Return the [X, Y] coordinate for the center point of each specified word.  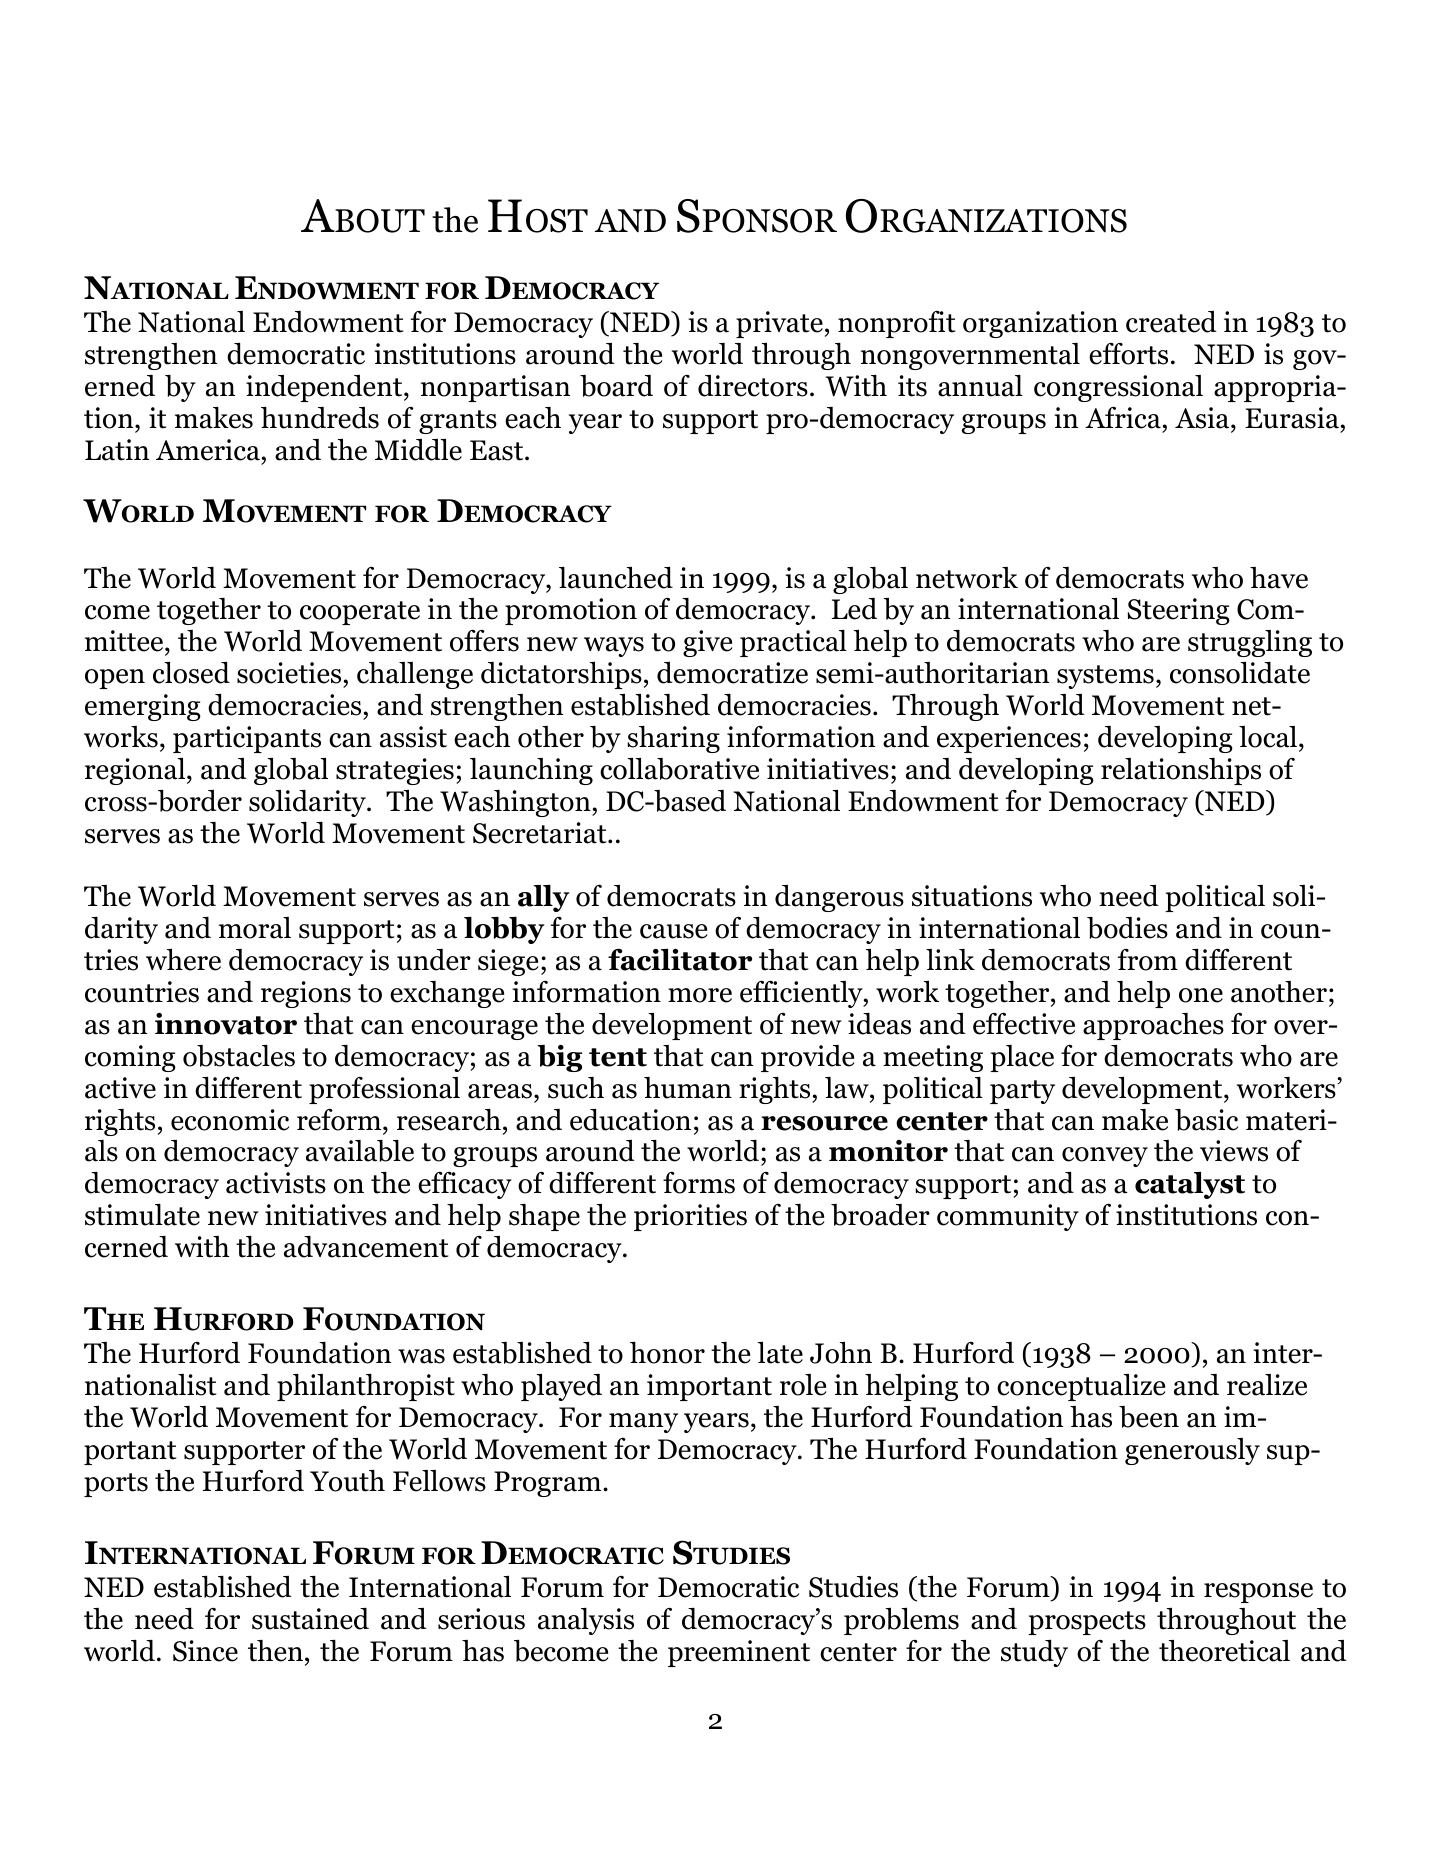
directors [753, 386]
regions [306, 994]
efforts [1128, 354]
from [1148, 960]
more [700, 995]
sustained [310, 1619]
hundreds [320, 418]
